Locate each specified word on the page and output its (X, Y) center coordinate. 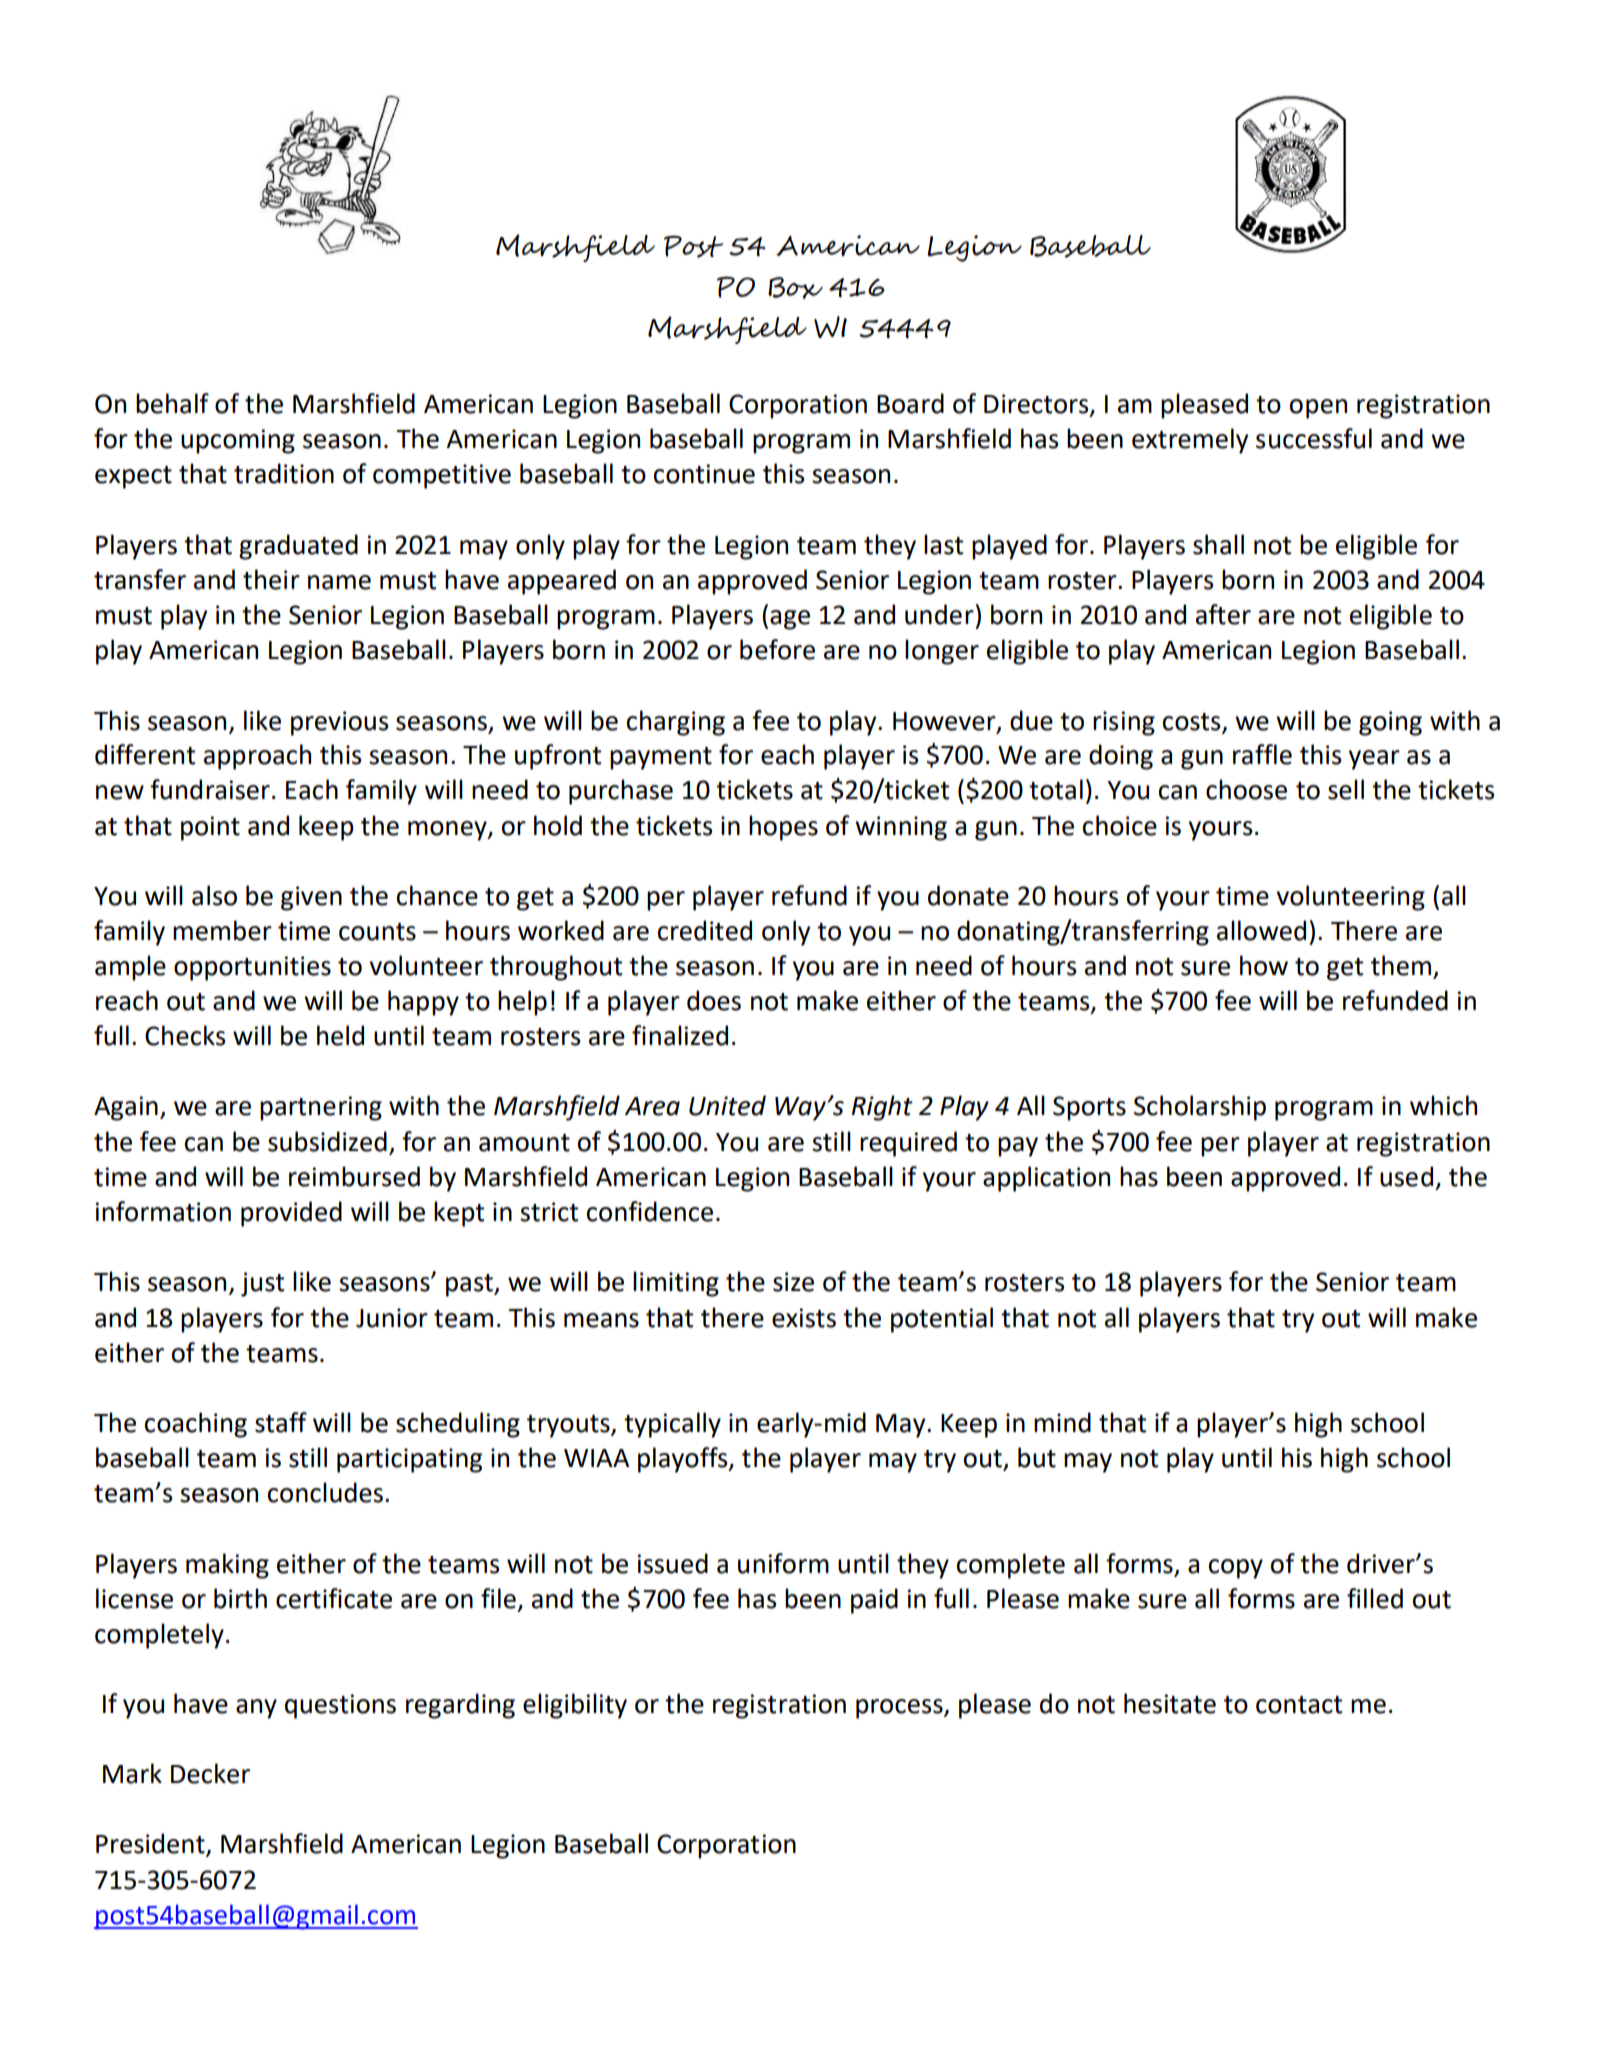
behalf (172, 403)
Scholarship (1200, 1108)
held (340, 1035)
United (727, 1105)
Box (795, 288)
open (1318, 409)
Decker (210, 1773)
